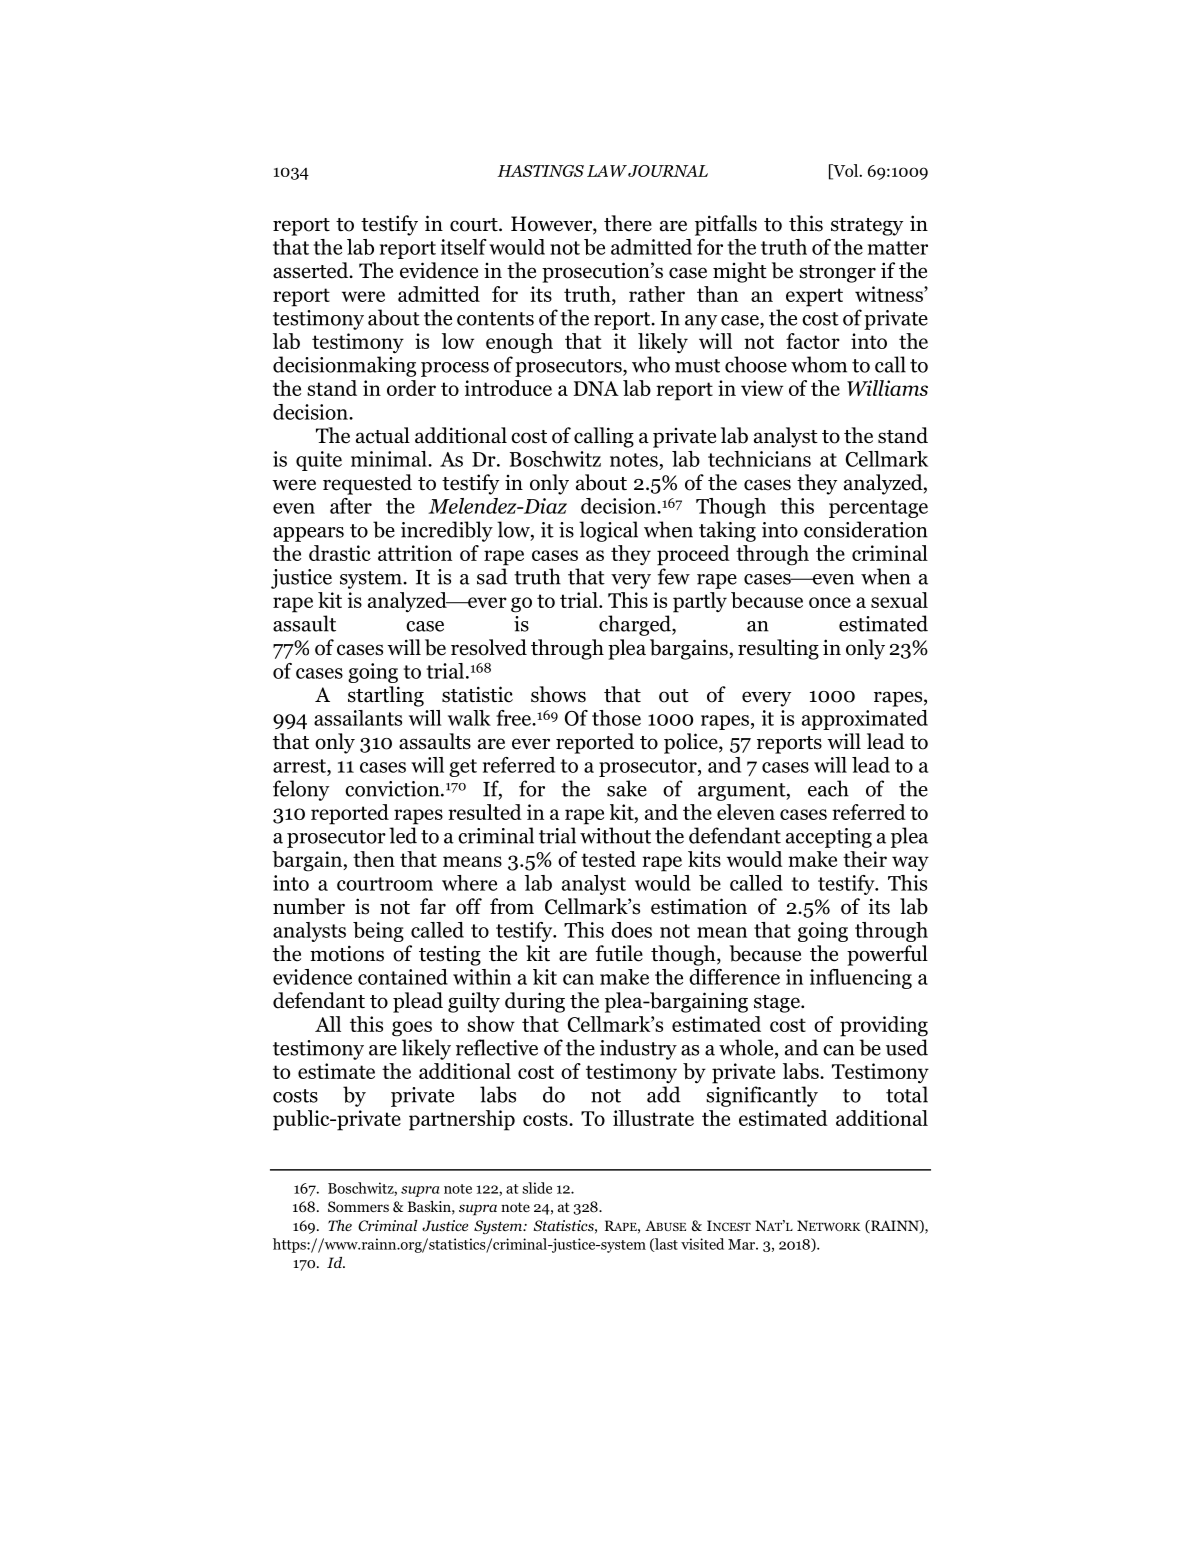 The height and width of the document is (1554, 1201). I want to click on asserted, so click(312, 270).
